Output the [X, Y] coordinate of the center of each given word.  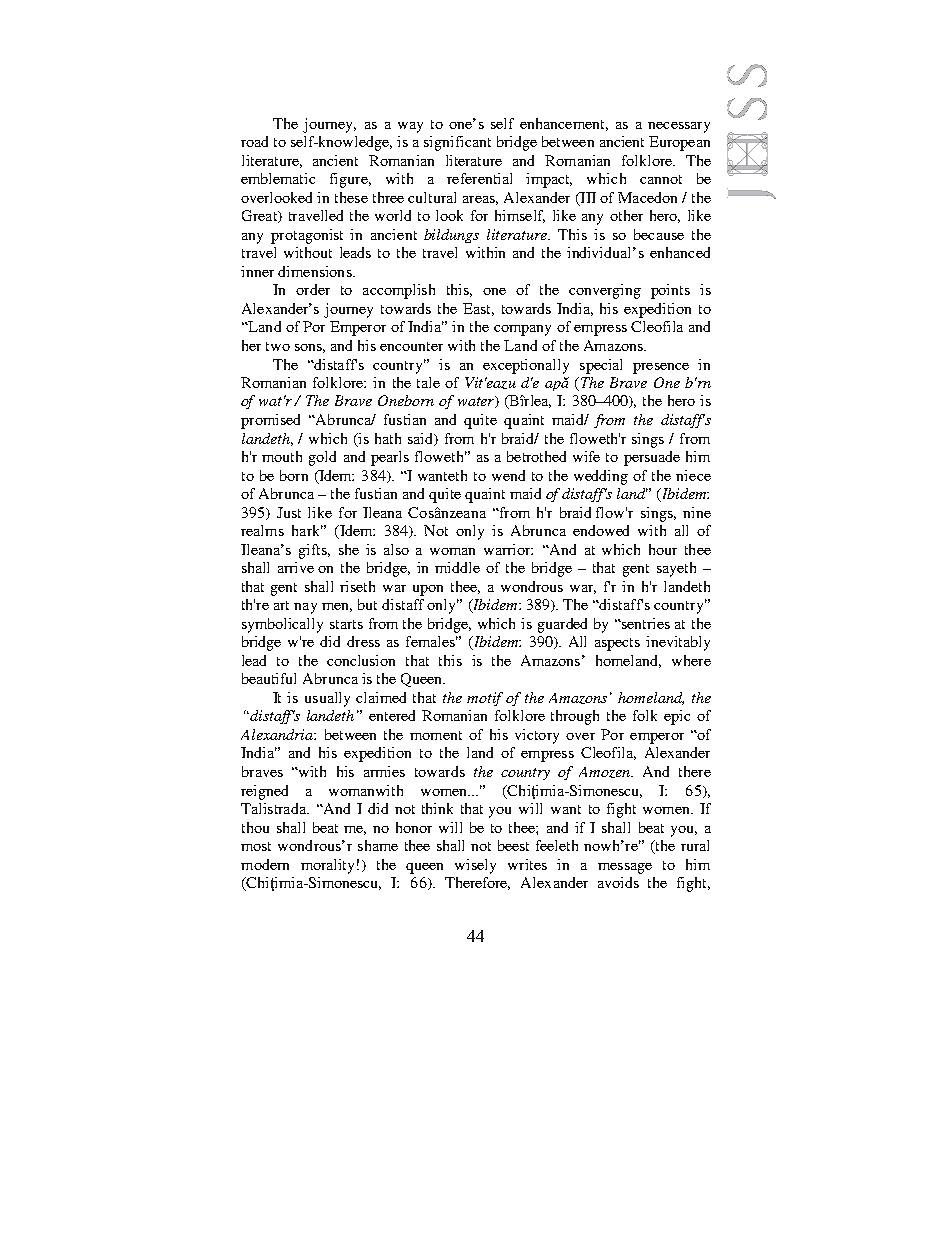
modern [265, 864]
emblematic [278, 178]
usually [327, 699]
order [313, 289]
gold [322, 458]
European [679, 143]
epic [677, 717]
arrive [296, 567]
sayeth [676, 569]
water [477, 402]
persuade [652, 458]
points [670, 291]
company [522, 330]
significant [457, 143]
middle [457, 567]
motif [485, 699]
